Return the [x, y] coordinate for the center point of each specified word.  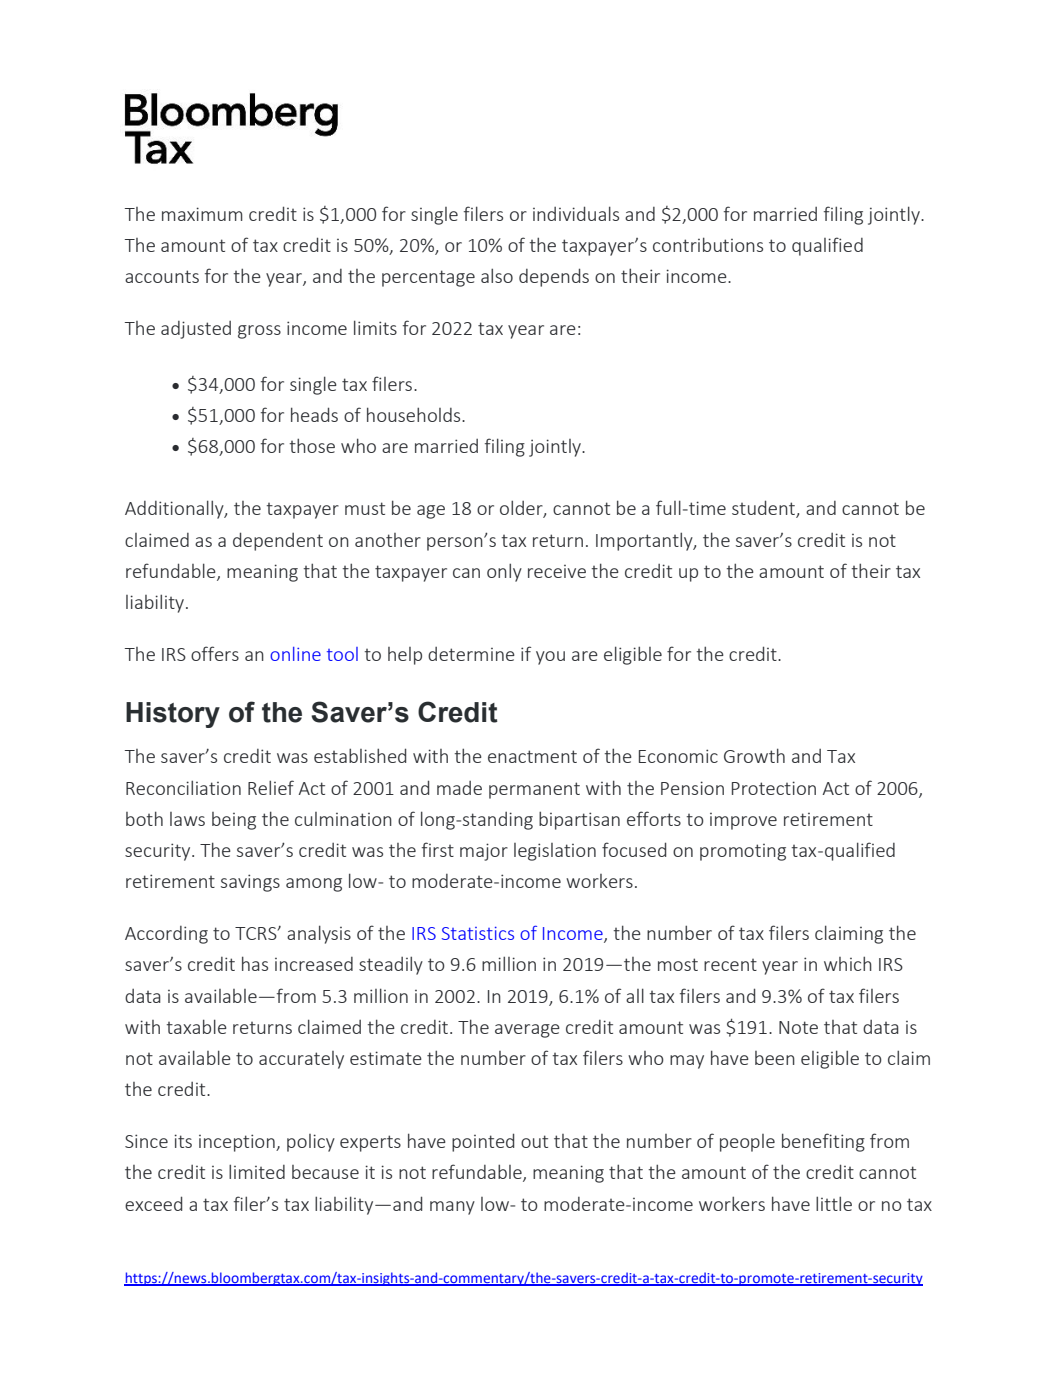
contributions [708, 244]
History [173, 715]
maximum [202, 214]
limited [257, 1171]
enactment [532, 756]
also [497, 275]
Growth [754, 755]
